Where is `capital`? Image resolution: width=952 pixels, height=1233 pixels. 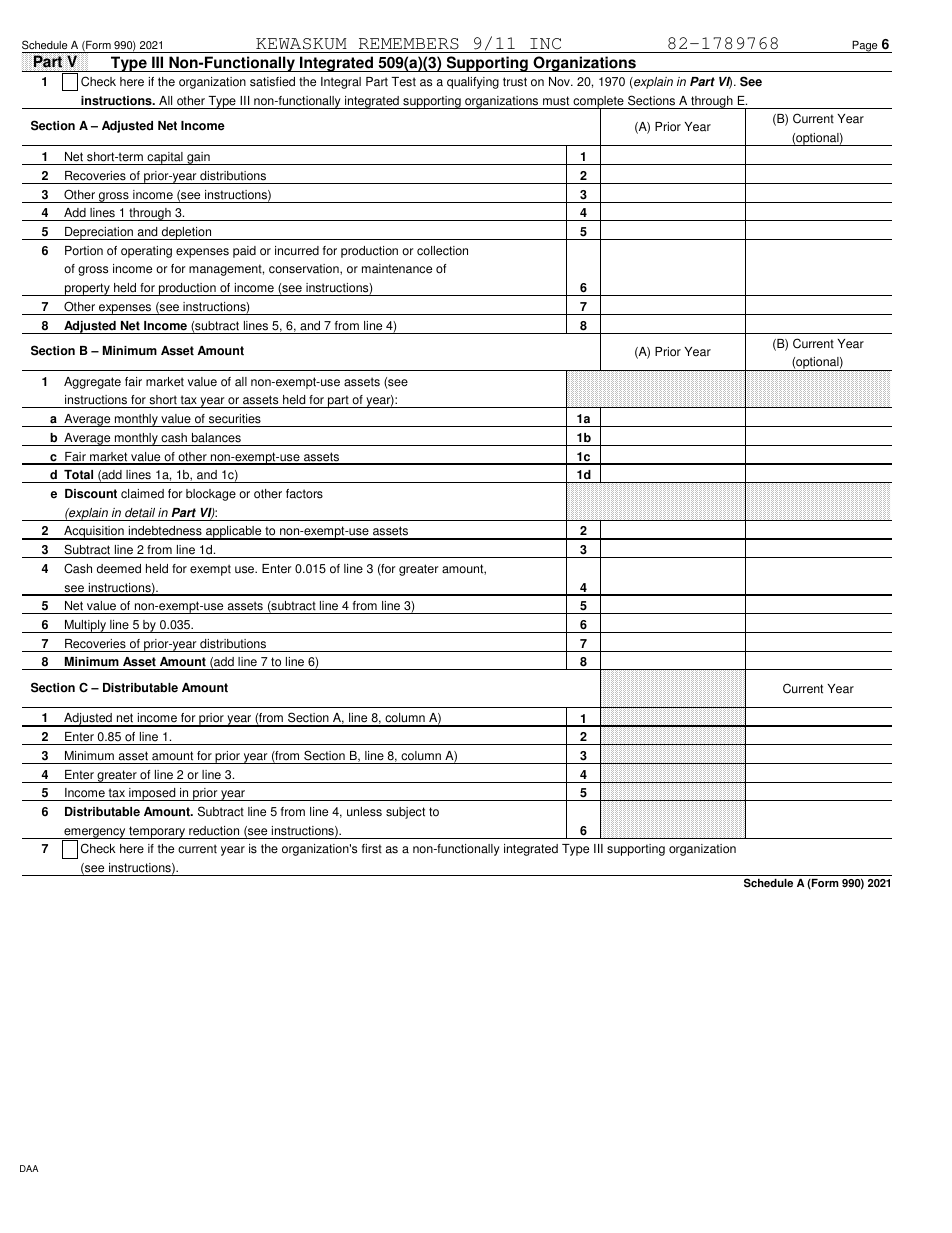 capital is located at coordinates (165, 158).
